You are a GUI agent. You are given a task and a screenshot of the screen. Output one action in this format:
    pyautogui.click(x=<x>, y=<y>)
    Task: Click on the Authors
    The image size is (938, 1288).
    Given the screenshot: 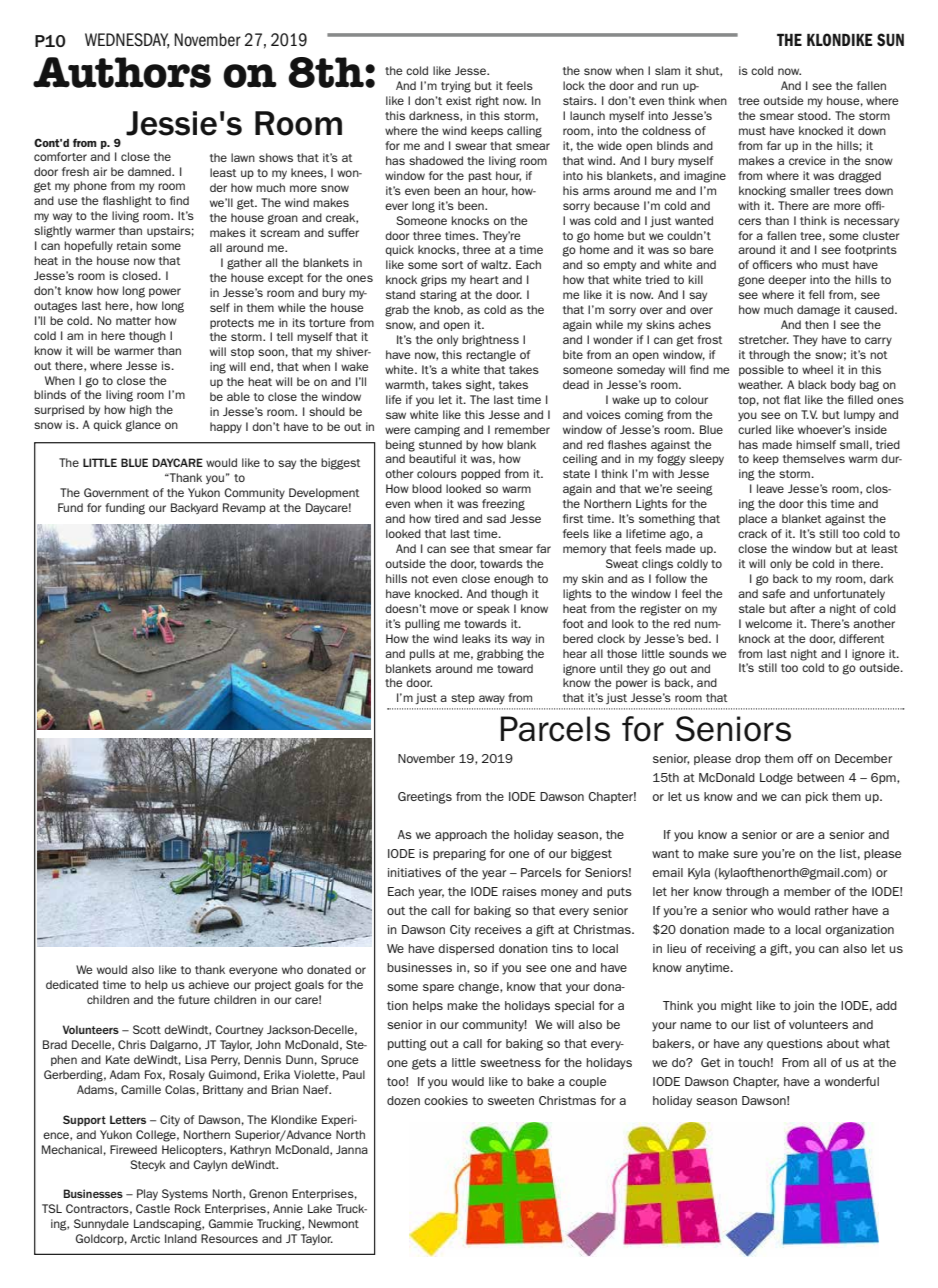 What is the action you would take?
    pyautogui.click(x=122, y=72)
